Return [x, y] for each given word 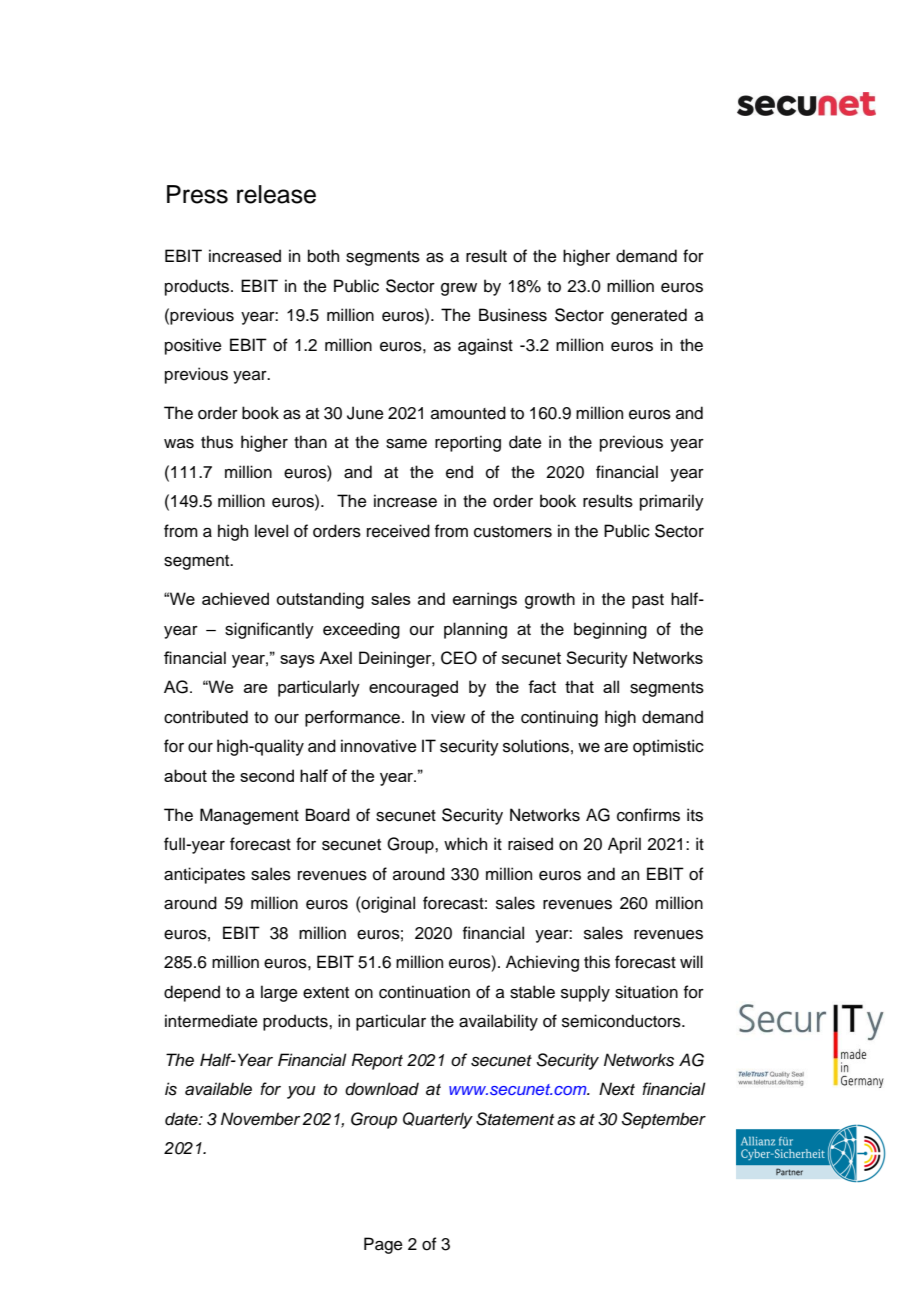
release [276, 194]
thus [217, 442]
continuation [424, 992]
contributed [206, 717]
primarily [672, 502]
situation [646, 992]
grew [459, 289]
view [448, 717]
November [261, 1118]
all [611, 686]
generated [649, 316]
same [406, 444]
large [279, 993]
